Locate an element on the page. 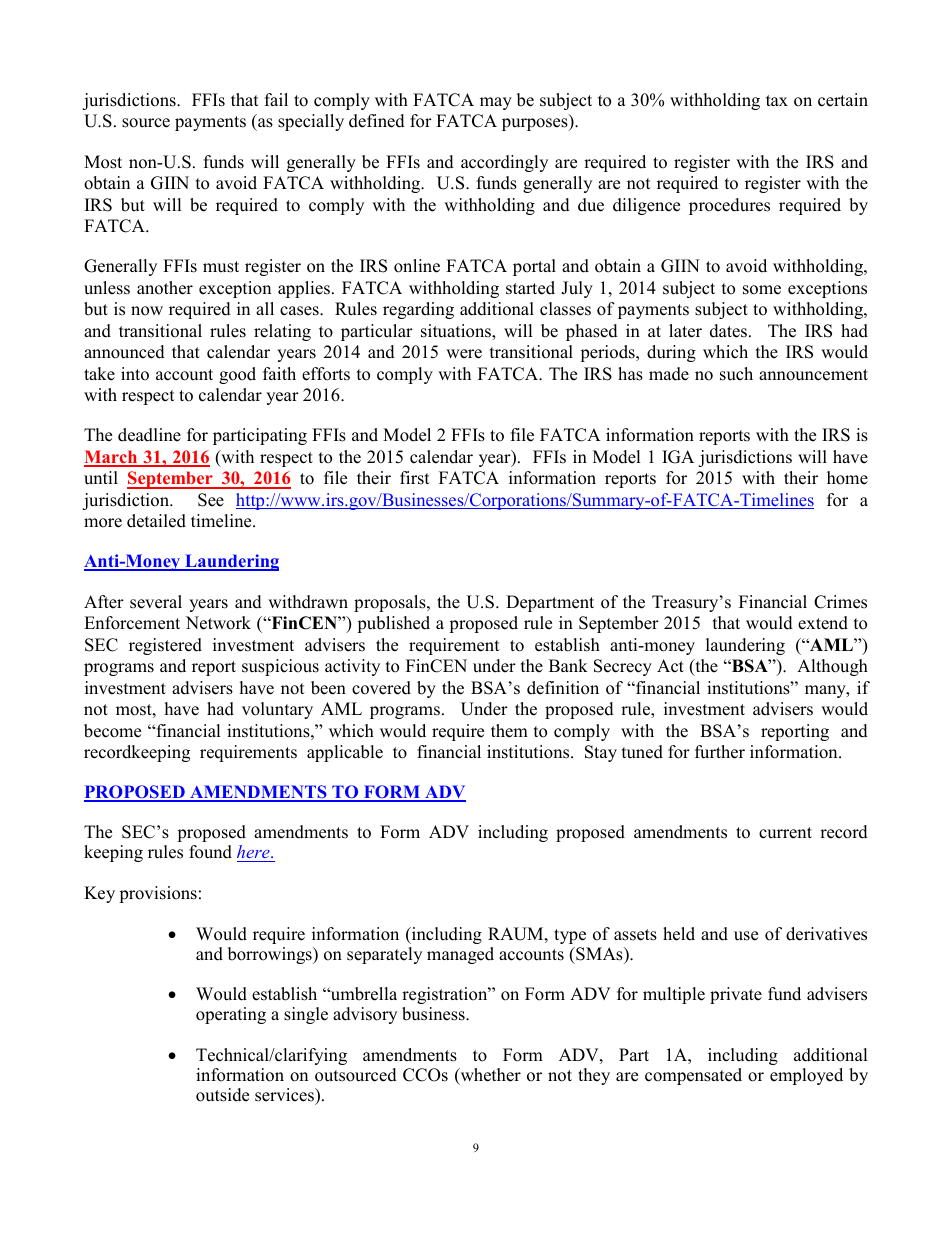  outside is located at coordinates (222, 1095).
